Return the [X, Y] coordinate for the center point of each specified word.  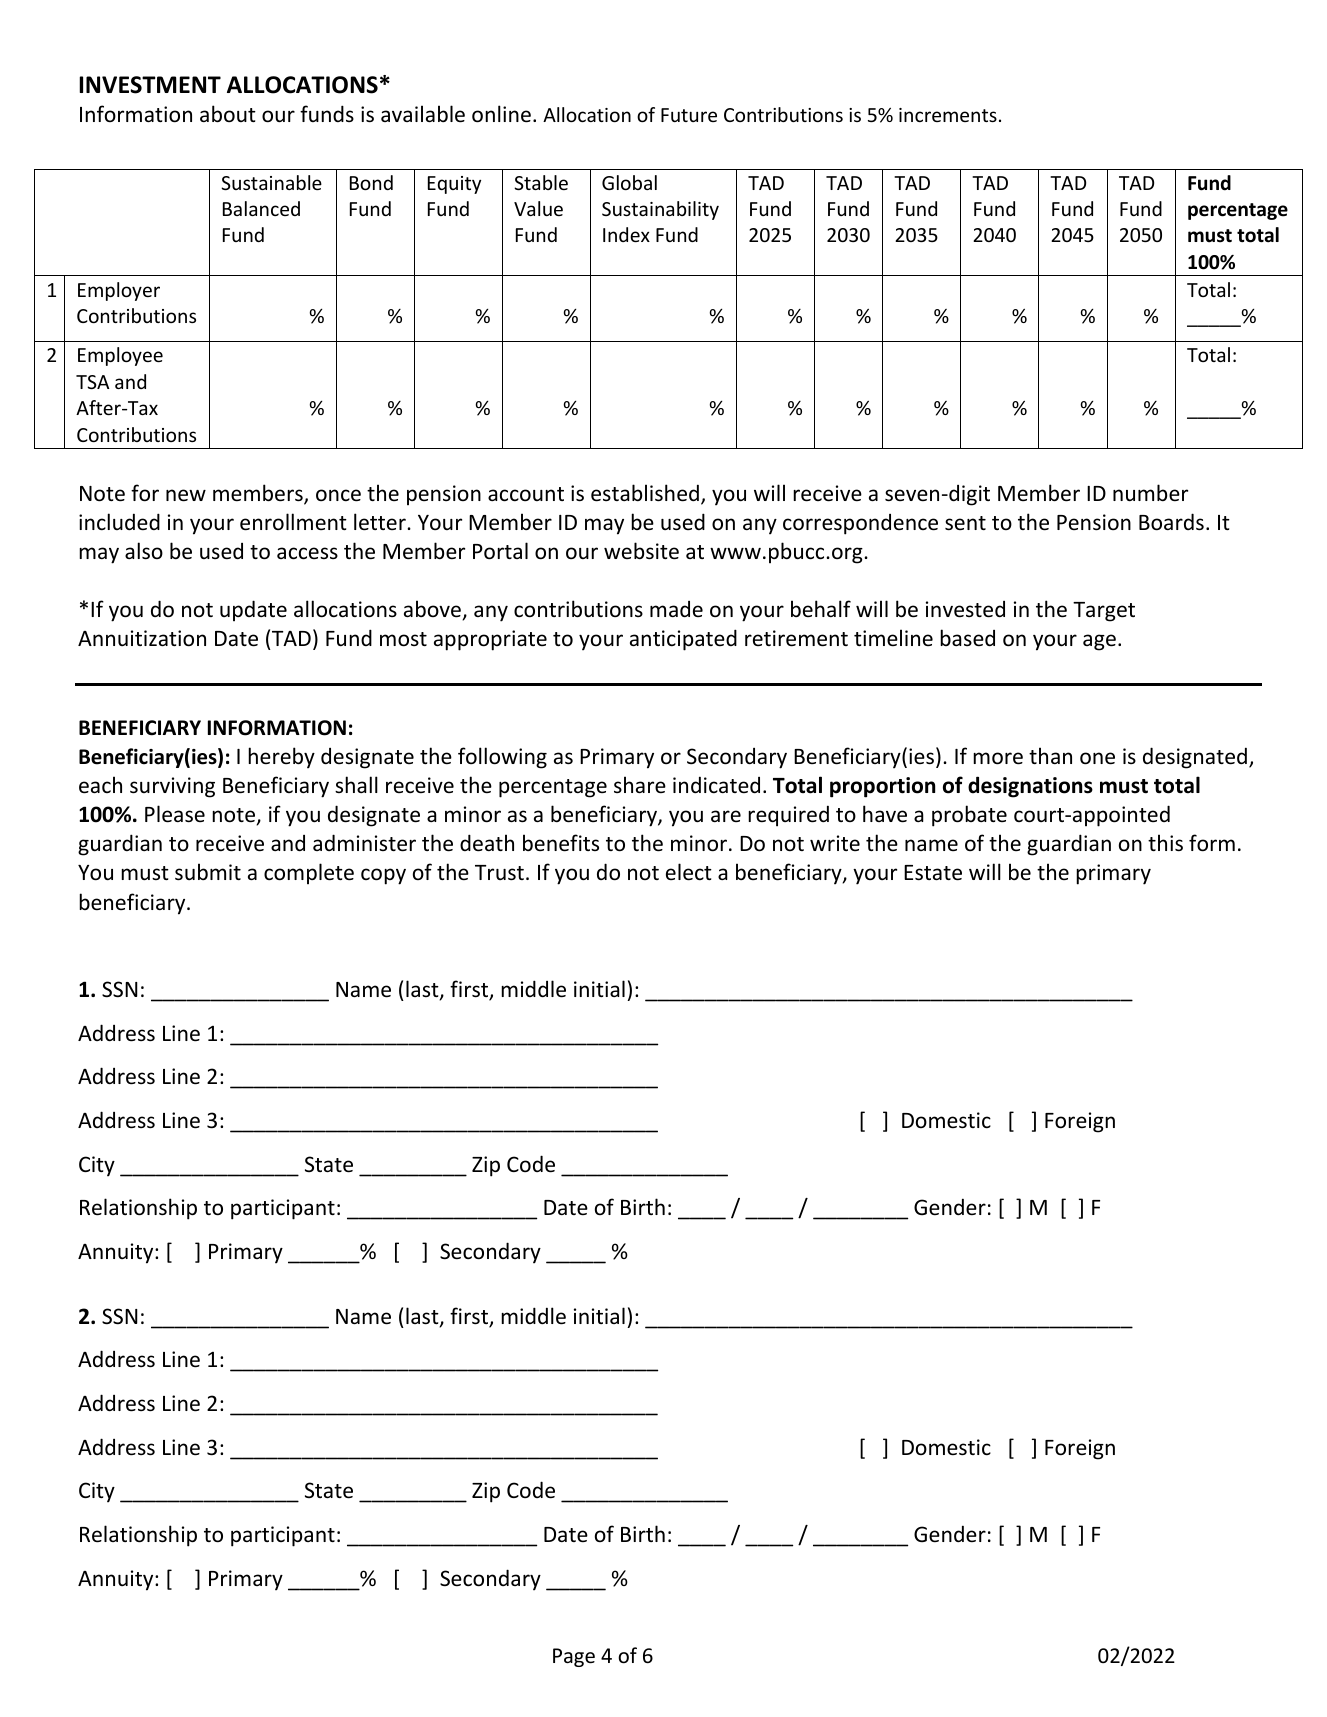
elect [689, 872]
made [676, 609]
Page [574, 1657]
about [228, 114]
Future [689, 115]
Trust [499, 873]
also [144, 551]
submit [208, 872]
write [835, 843]
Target [1104, 612]
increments [948, 115]
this [1165, 843]
